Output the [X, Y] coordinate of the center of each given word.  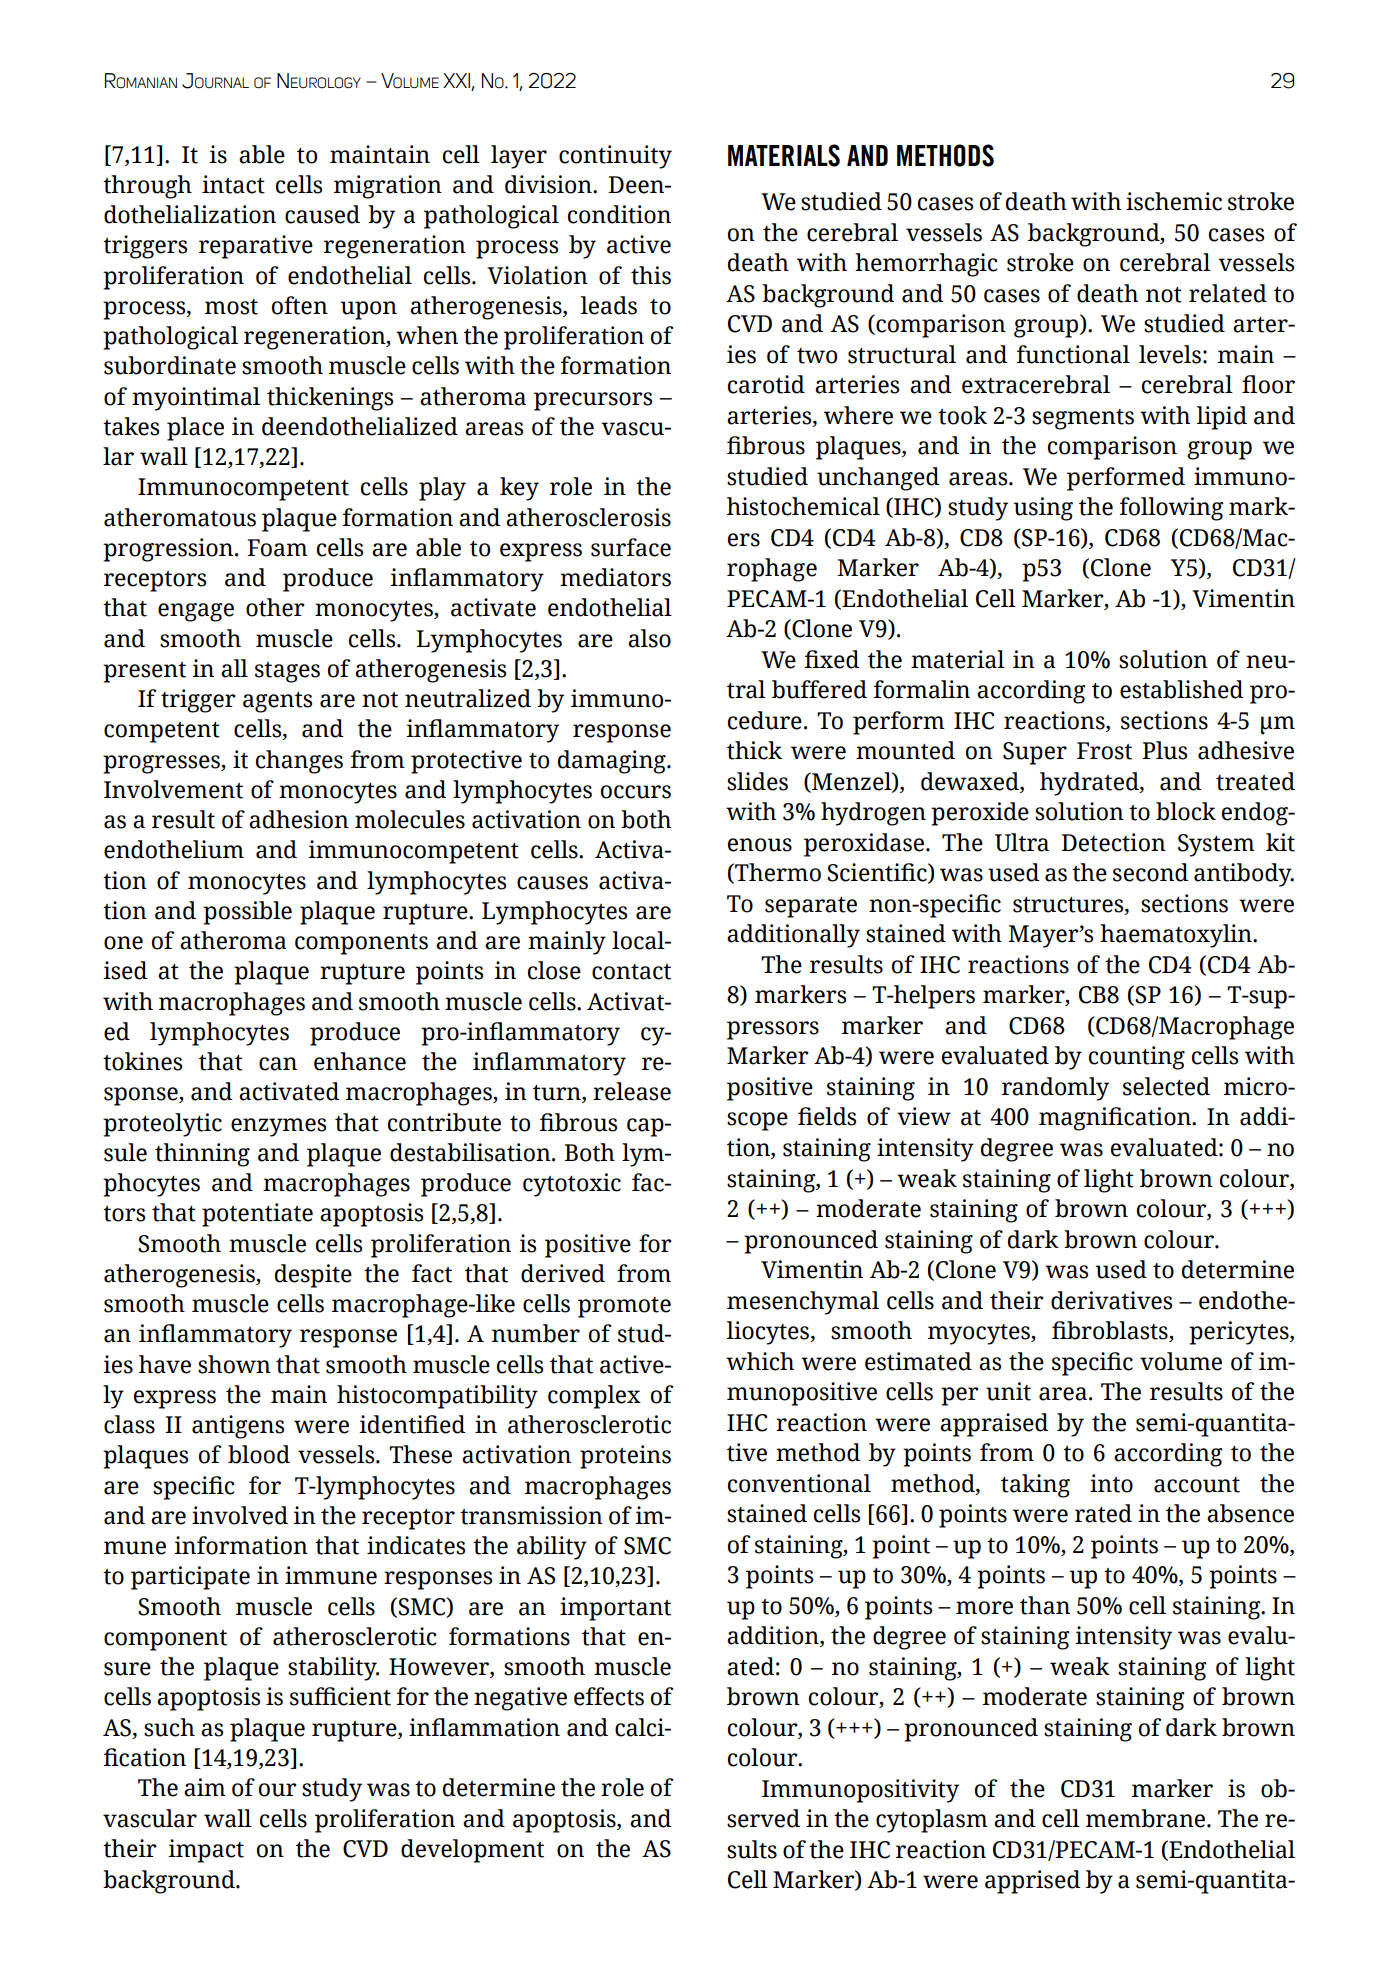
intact [233, 184]
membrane [1147, 1818]
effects [609, 1696]
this [651, 275]
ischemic [1174, 201]
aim [205, 1787]
